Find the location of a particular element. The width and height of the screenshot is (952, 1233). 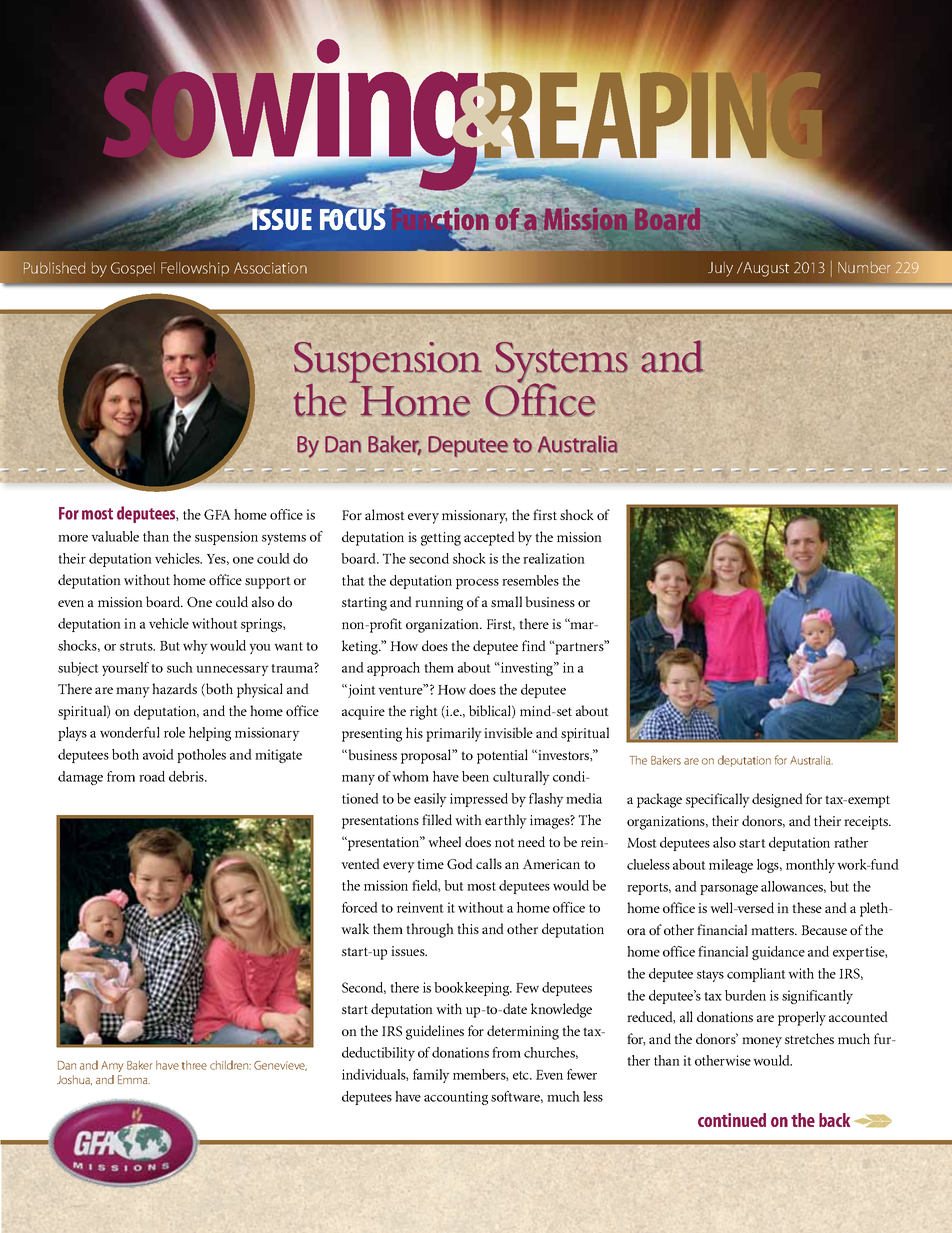

Emma is located at coordinates (134, 1079).
